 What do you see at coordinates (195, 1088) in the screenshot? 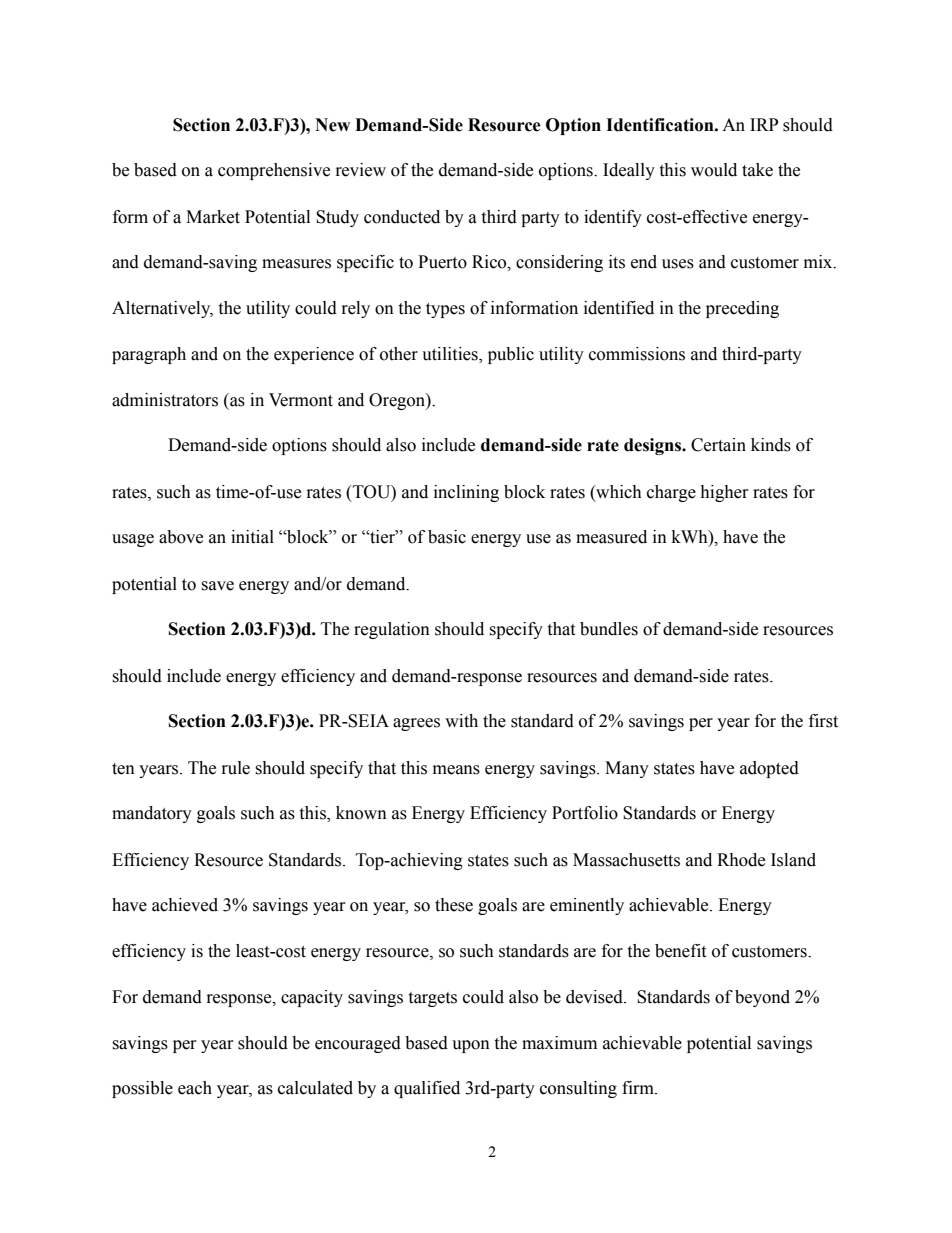
I see `each` at bounding box center [195, 1088].
